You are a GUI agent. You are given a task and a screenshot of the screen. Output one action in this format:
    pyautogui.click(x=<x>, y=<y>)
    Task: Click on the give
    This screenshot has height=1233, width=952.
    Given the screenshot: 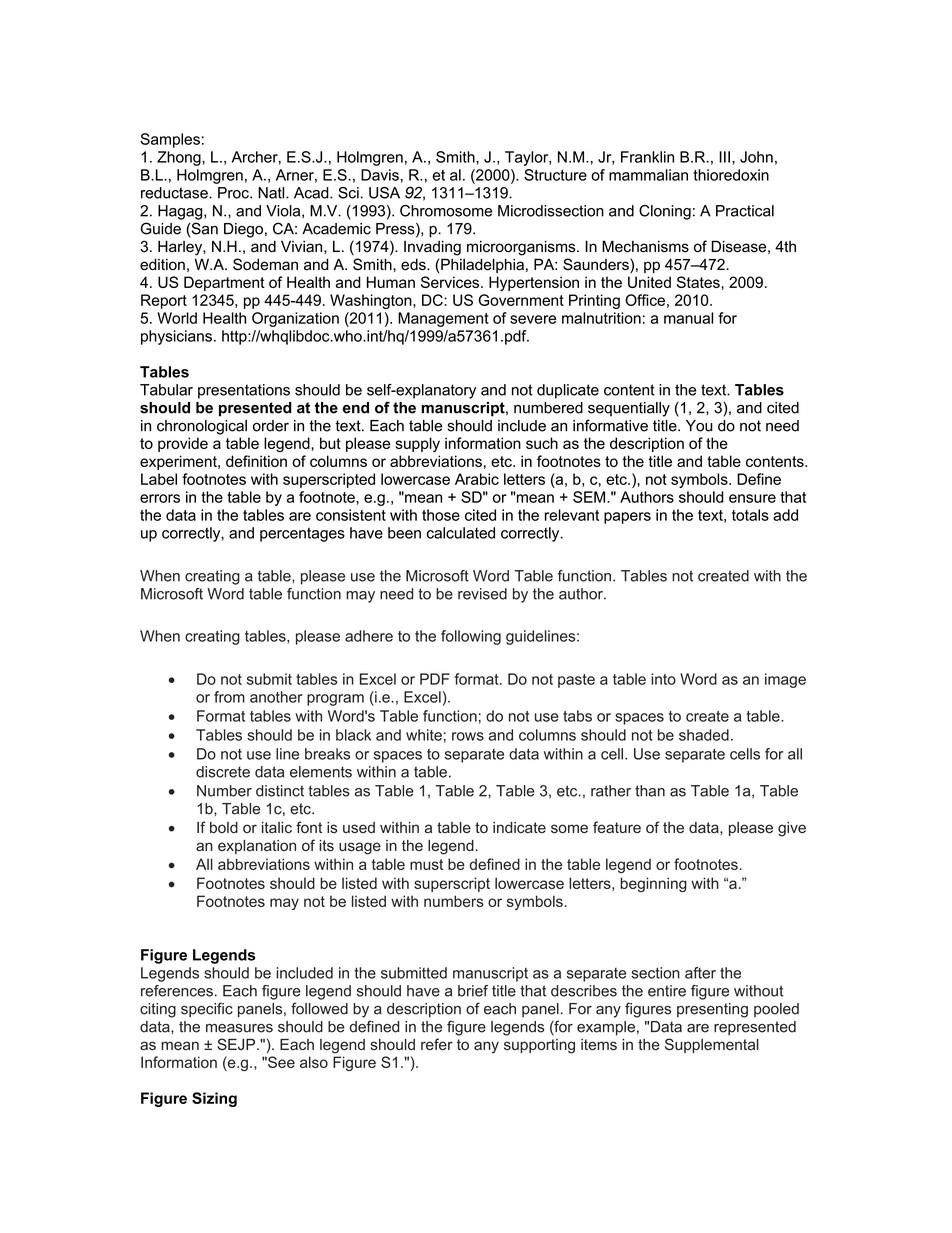 What is the action you would take?
    pyautogui.click(x=792, y=829)
